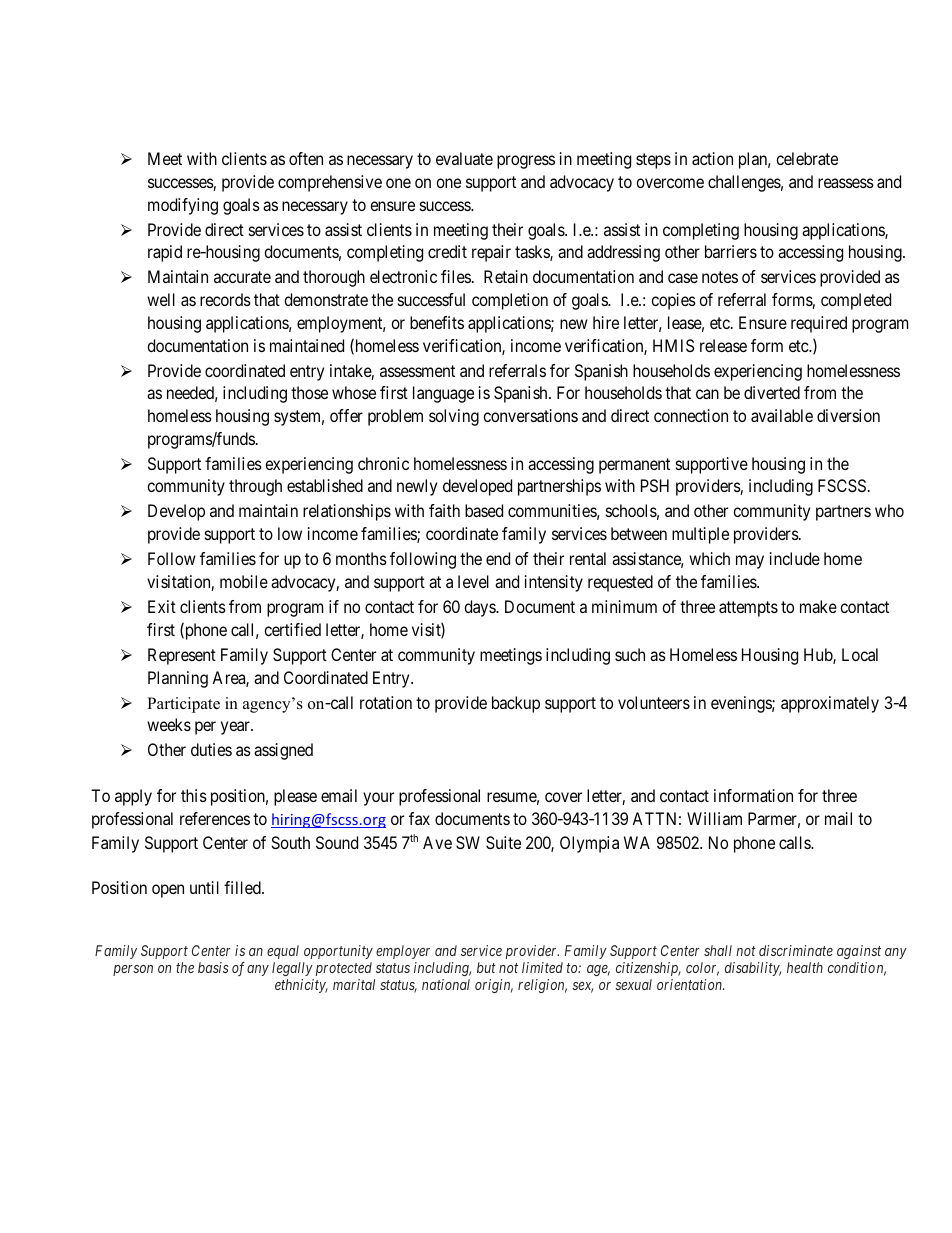  I want to click on but, so click(486, 967).
